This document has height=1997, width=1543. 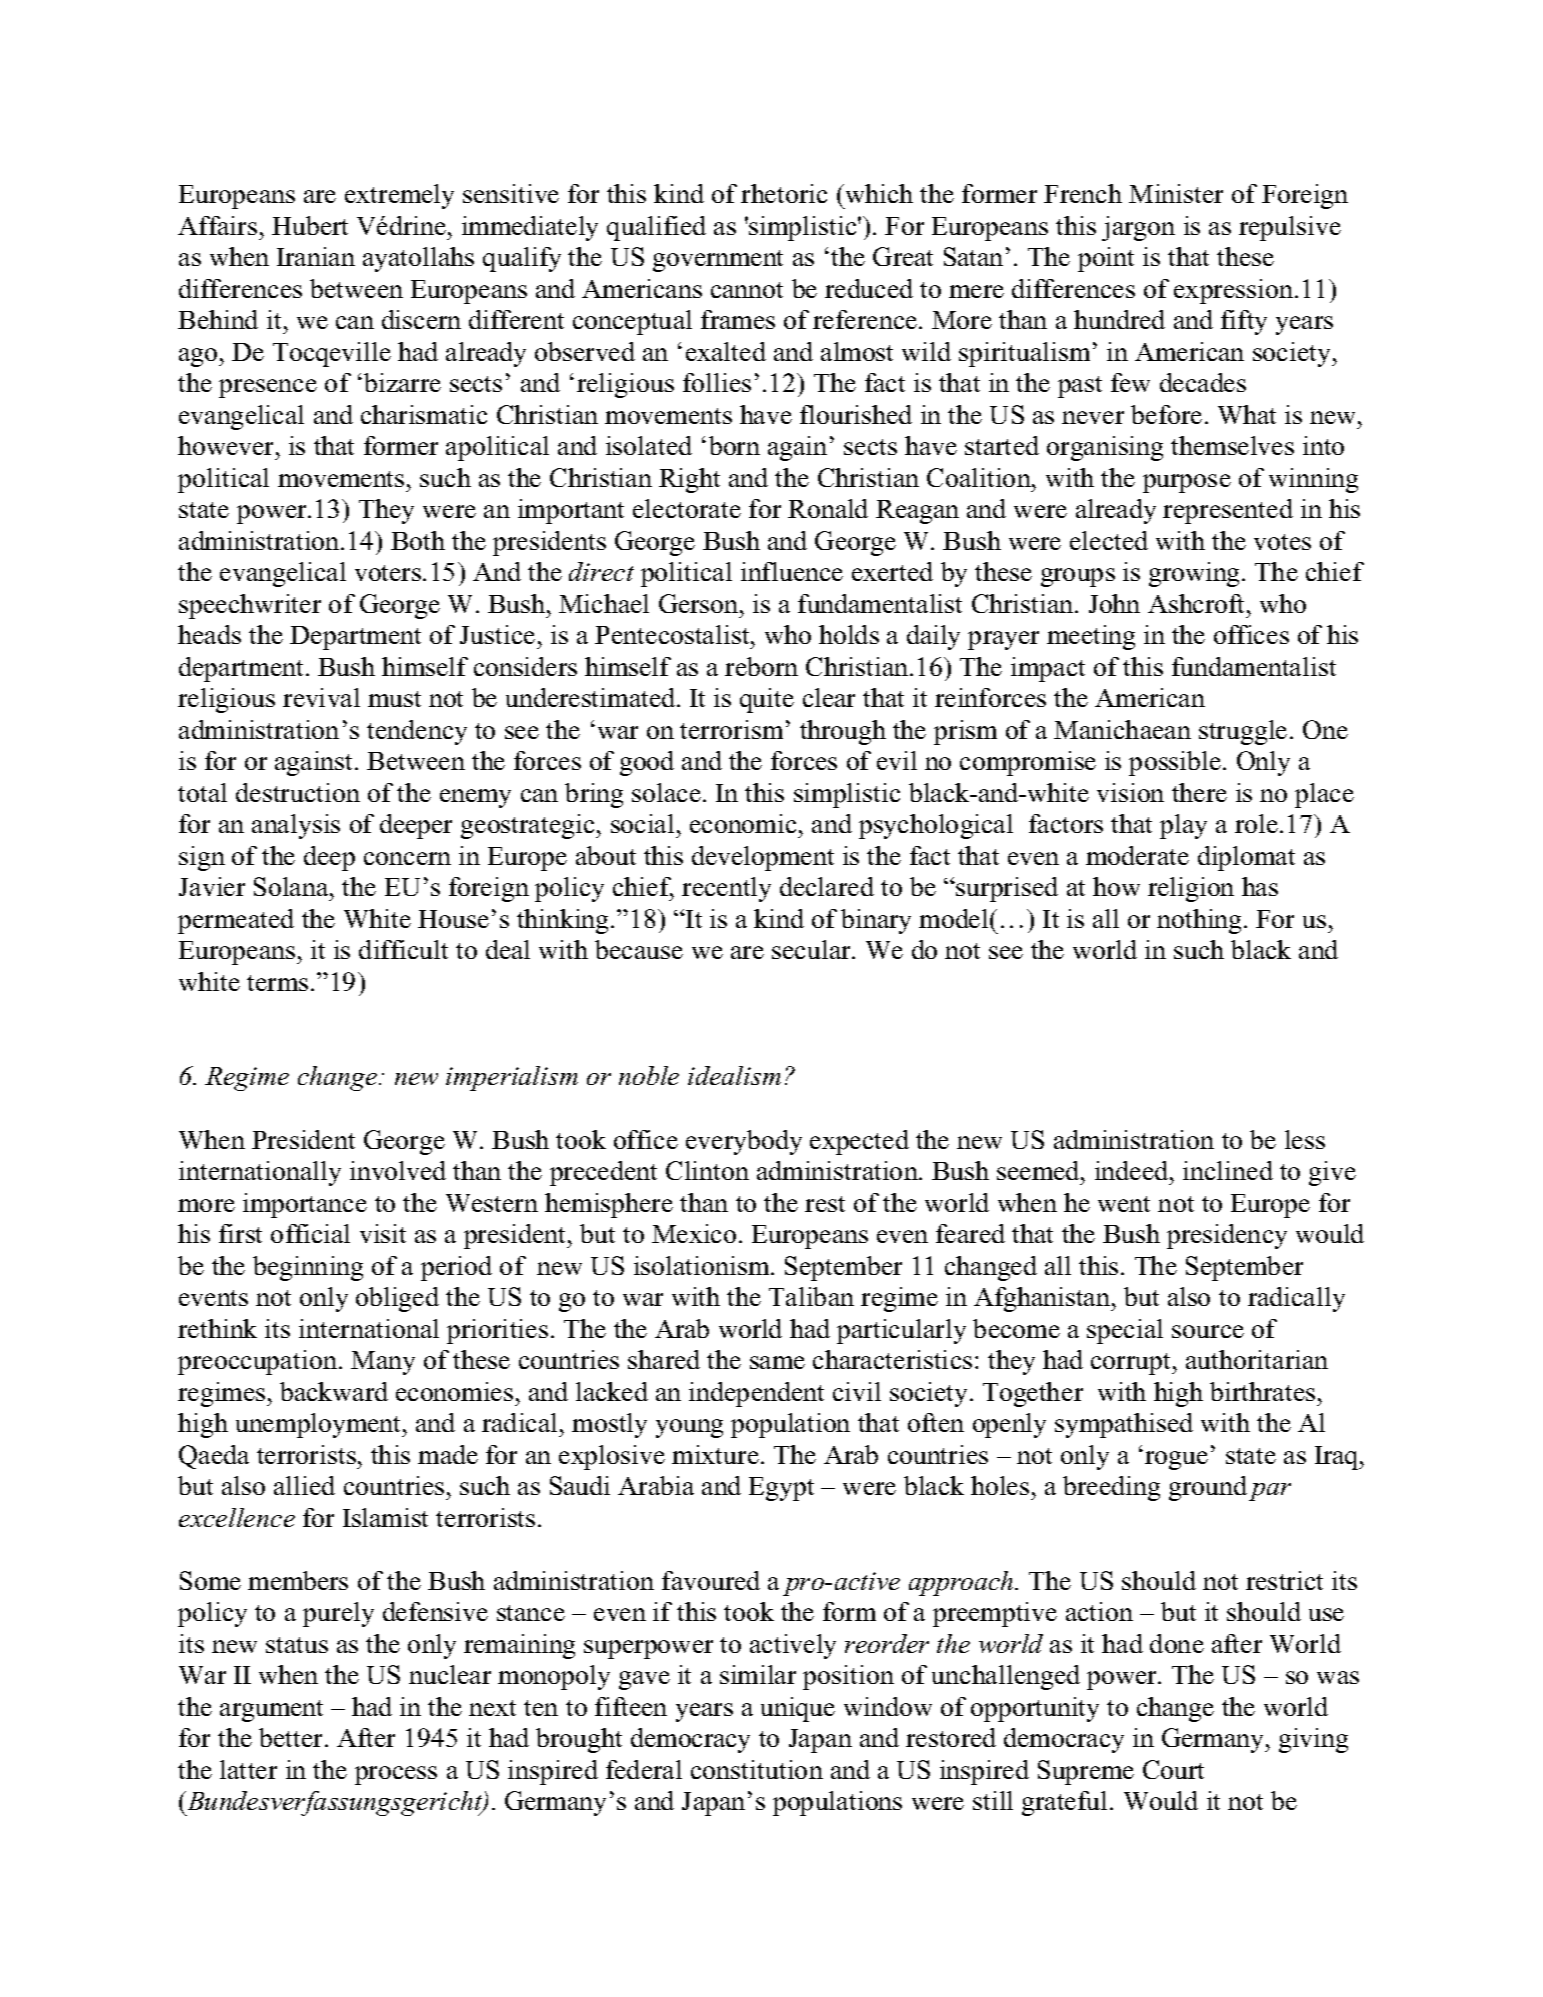 I want to click on backward, so click(x=334, y=1391).
